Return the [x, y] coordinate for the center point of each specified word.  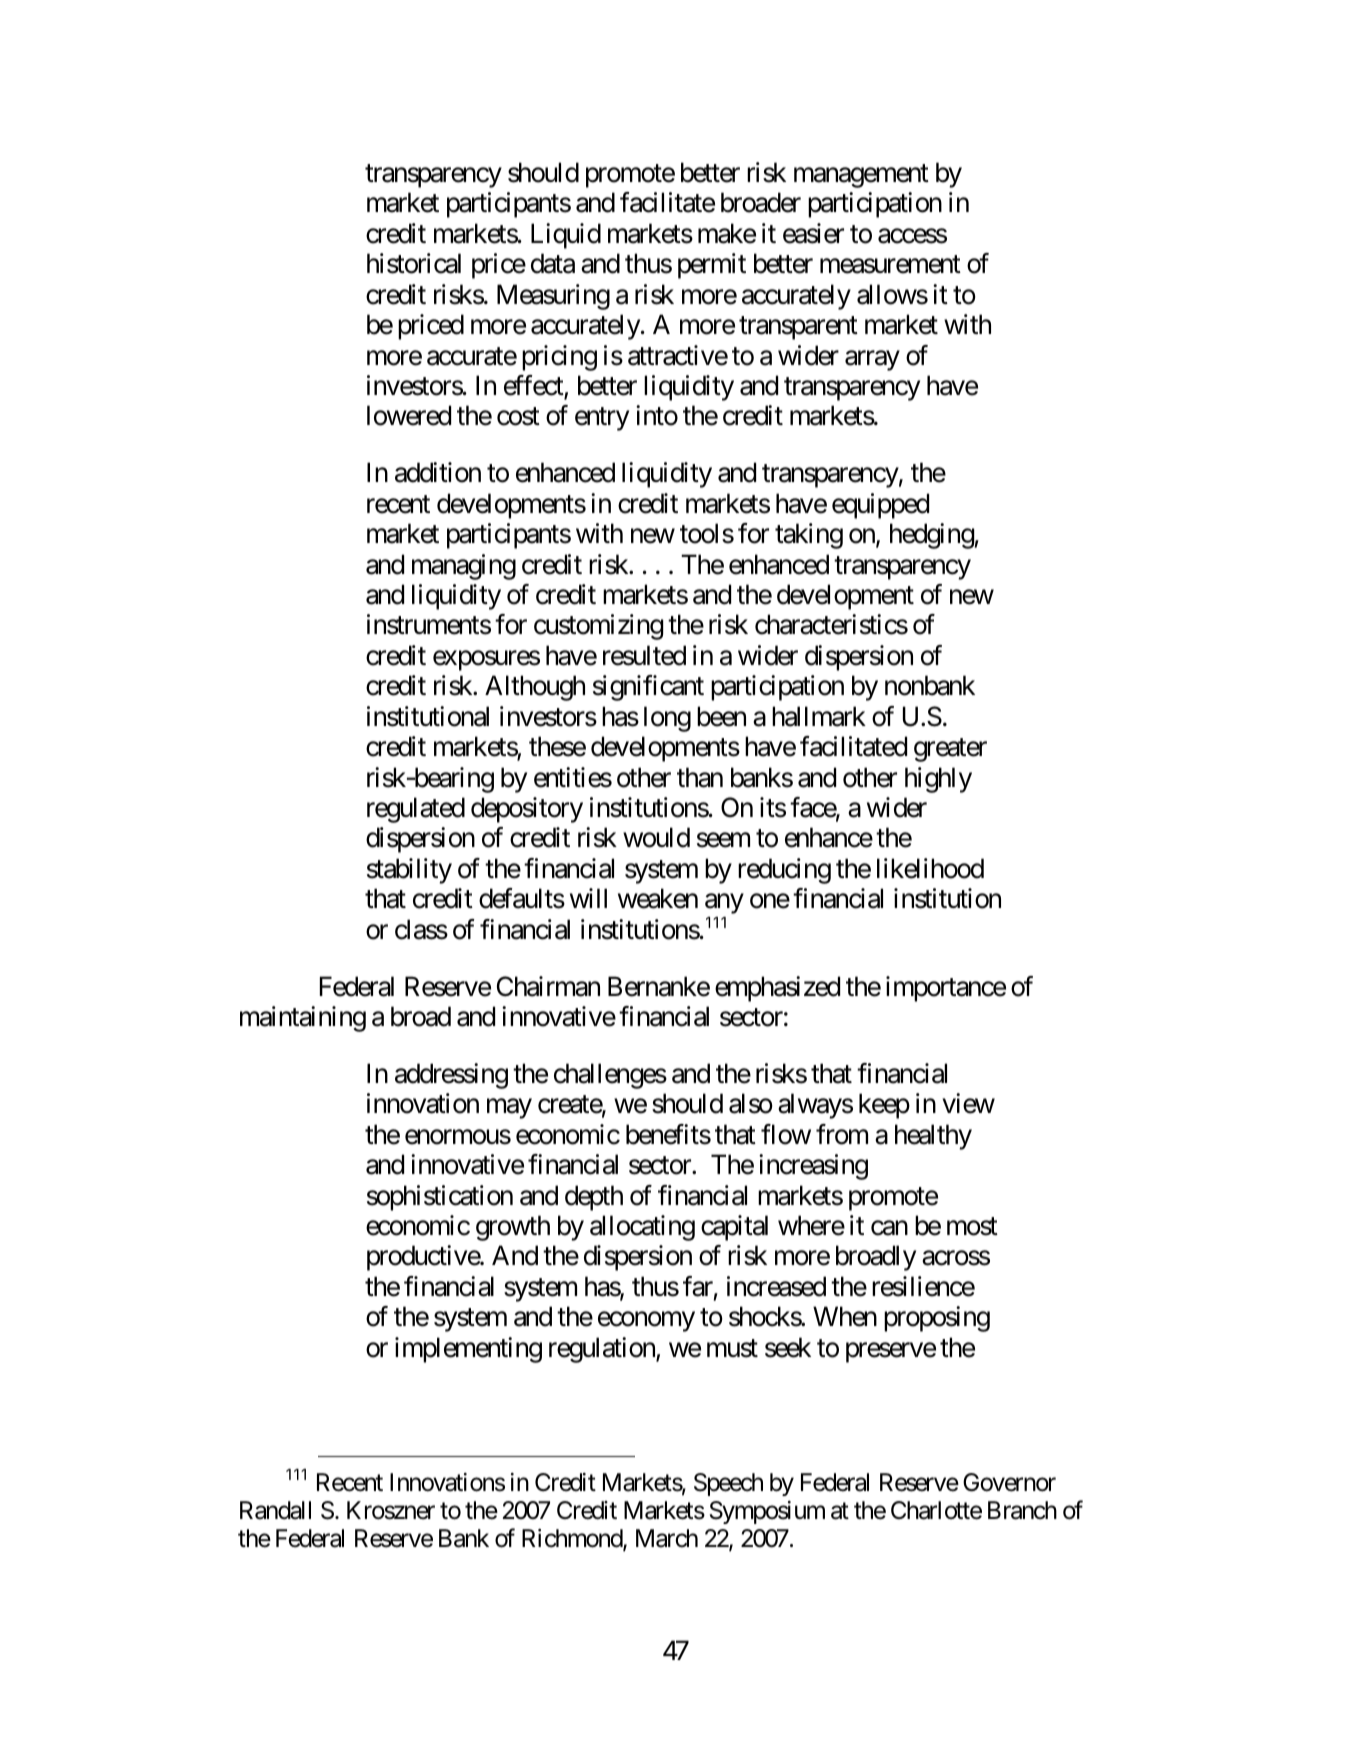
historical [414, 263]
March [667, 1538]
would [656, 837]
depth [594, 1198]
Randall [275, 1510]
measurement [890, 265]
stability [409, 871]
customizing [598, 627]
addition [438, 472]
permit [712, 266]
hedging [932, 536]
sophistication [440, 1198]
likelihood [930, 868]
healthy [933, 1137]
